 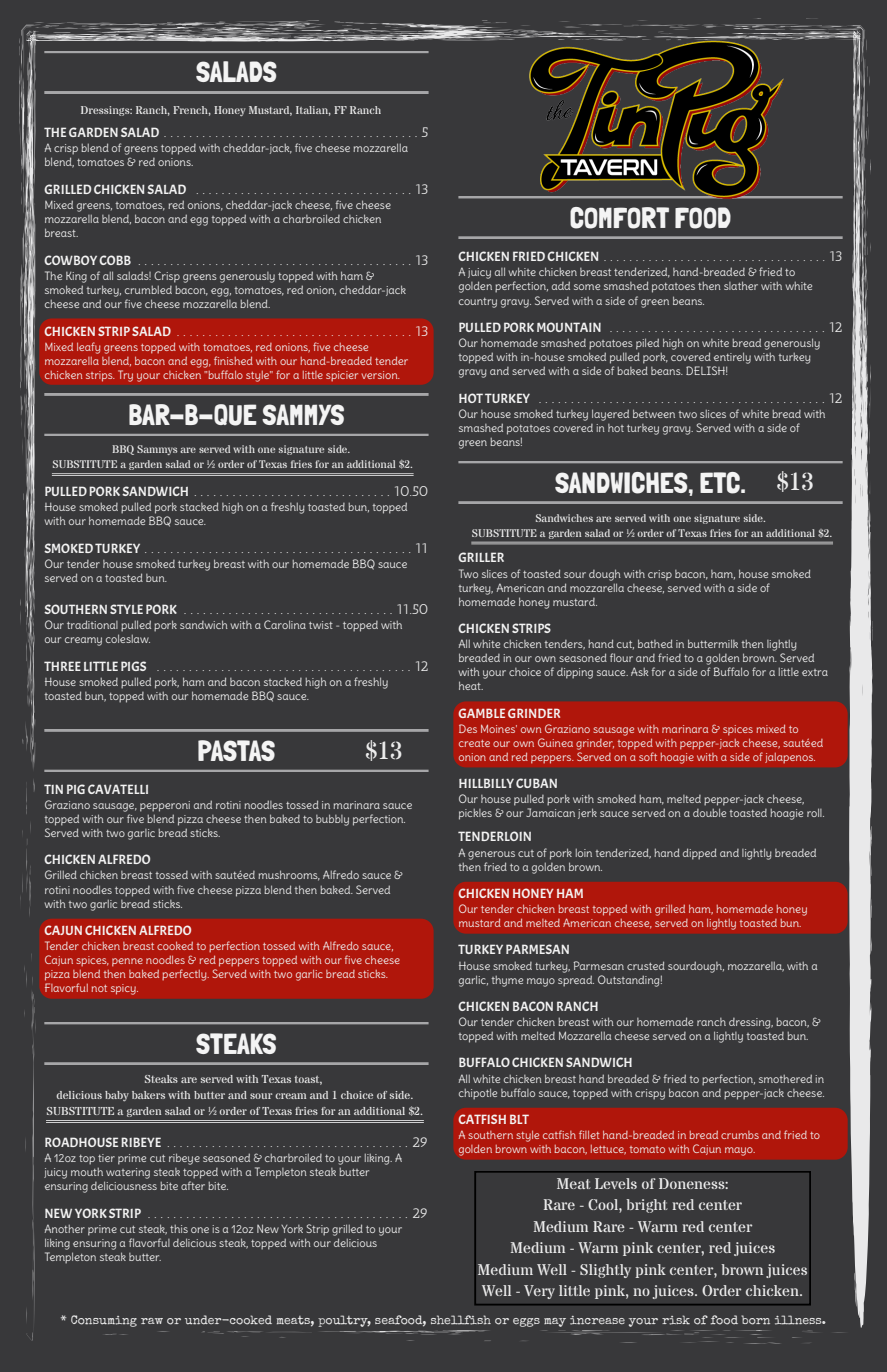 I want to click on raw, so click(x=152, y=1321).
